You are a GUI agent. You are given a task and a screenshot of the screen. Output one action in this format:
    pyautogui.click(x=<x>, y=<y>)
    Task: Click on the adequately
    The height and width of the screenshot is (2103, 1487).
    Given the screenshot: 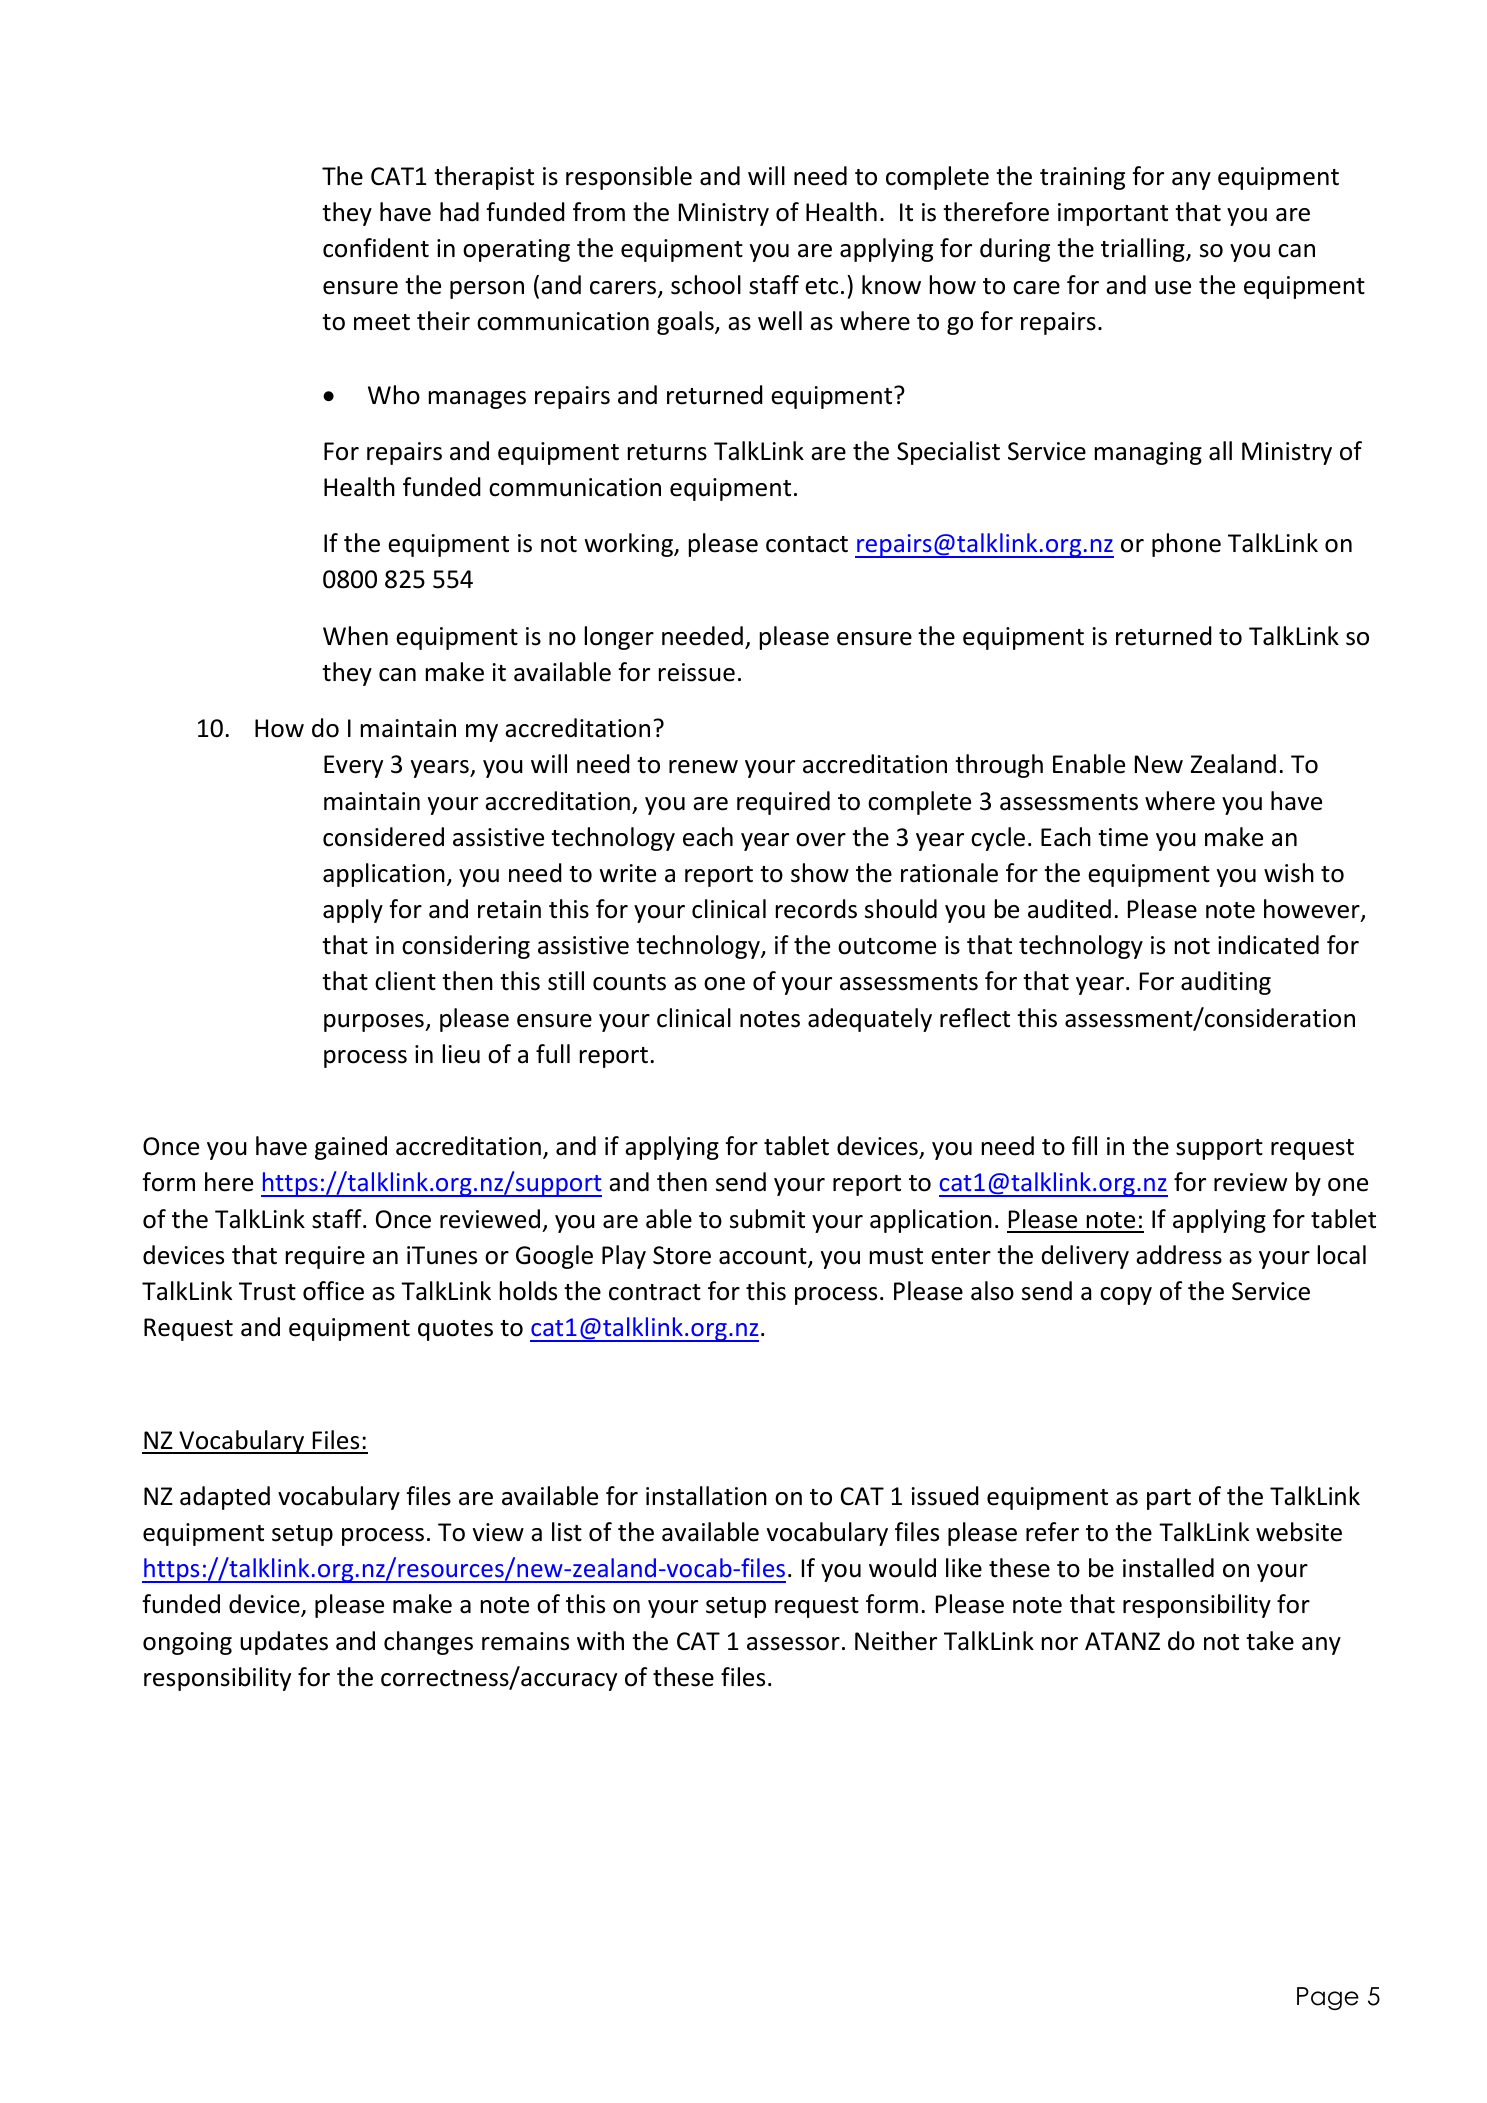 What is the action you would take?
    pyautogui.click(x=870, y=1020)
